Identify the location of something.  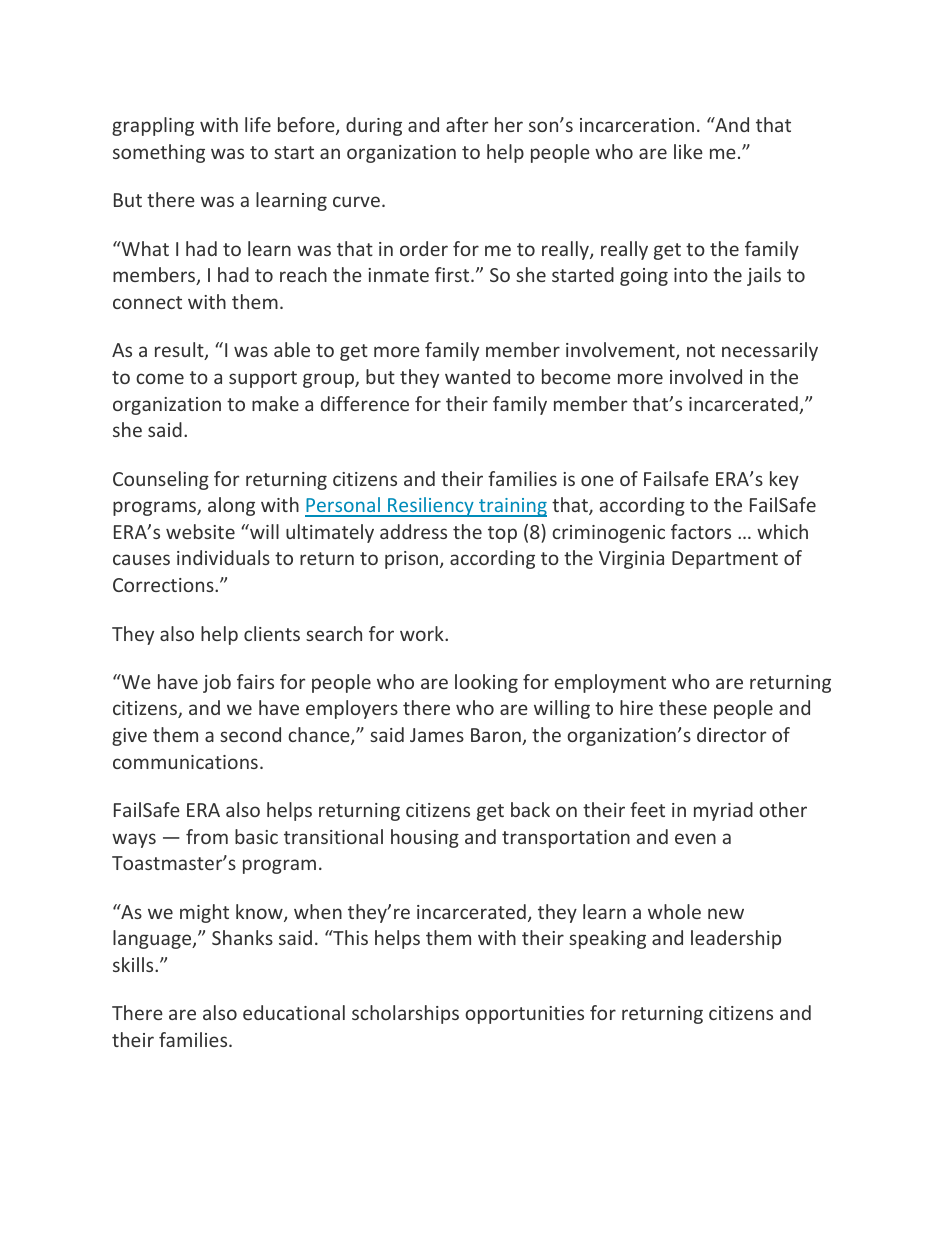
(159, 153).
